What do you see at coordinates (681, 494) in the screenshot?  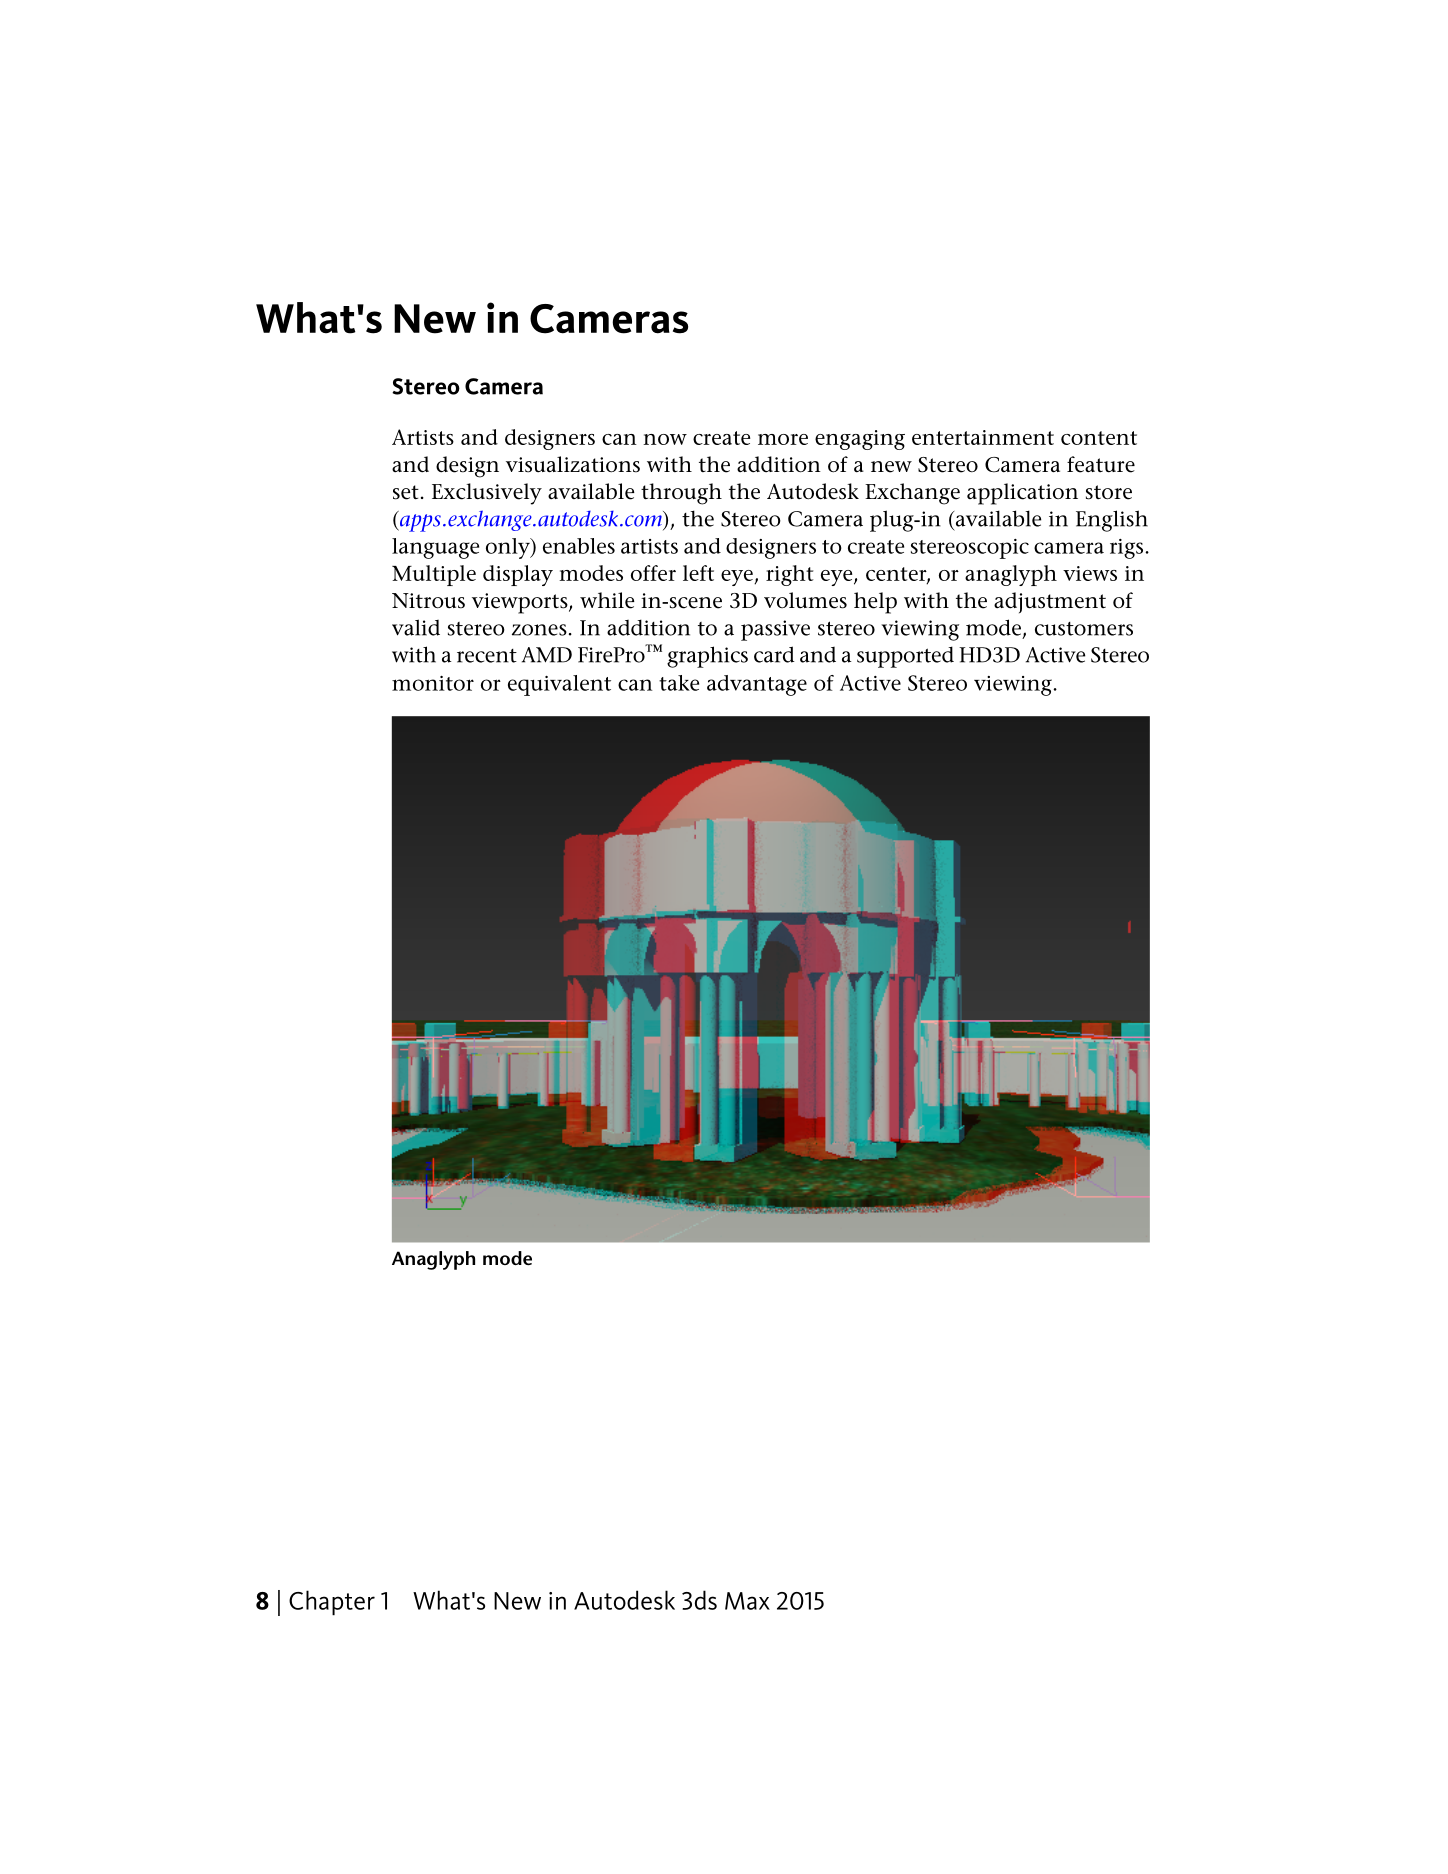 I see `through` at bounding box center [681, 494].
